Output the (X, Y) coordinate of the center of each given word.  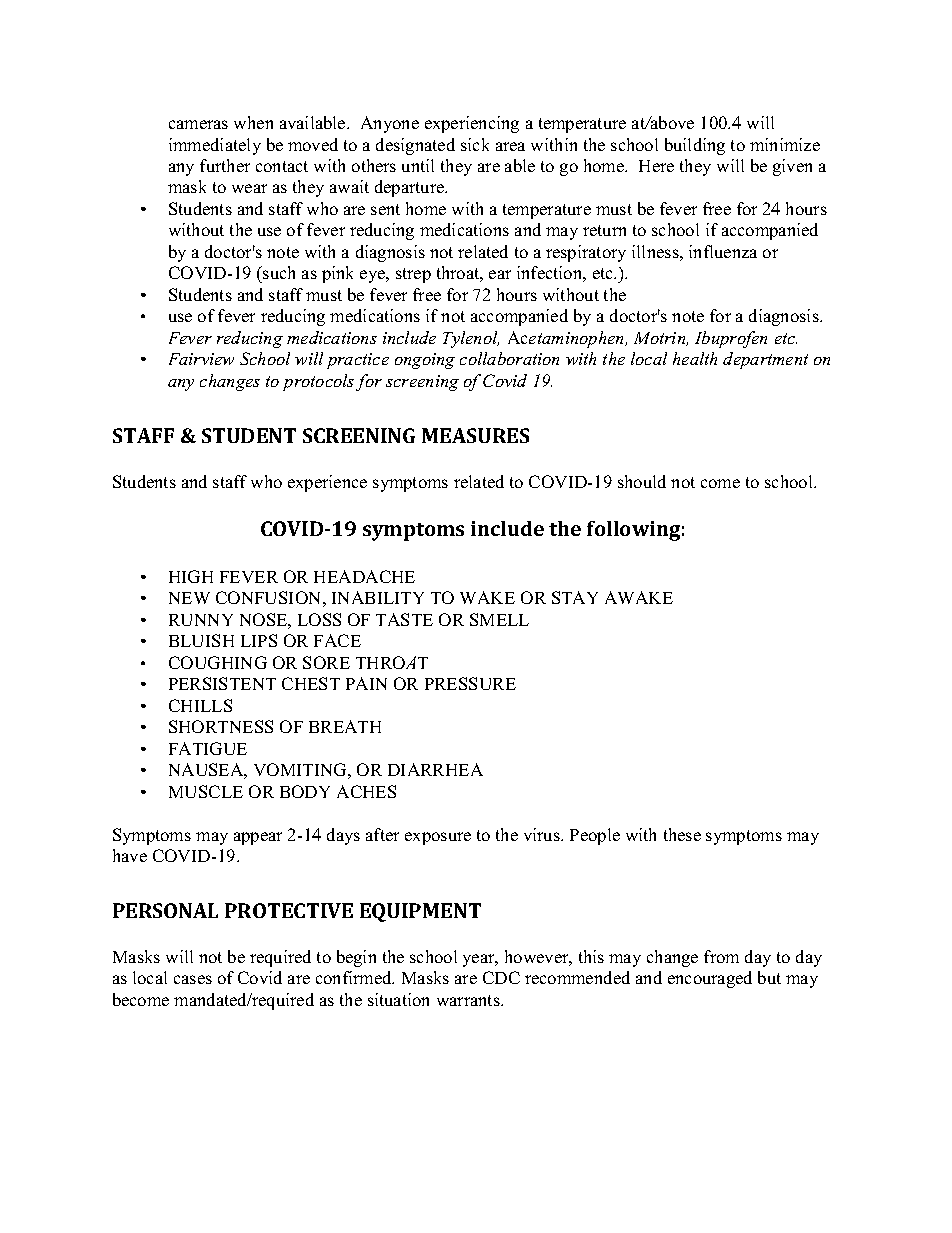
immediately (215, 146)
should (642, 481)
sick (475, 144)
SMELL (499, 619)
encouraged (710, 979)
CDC (501, 977)
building (695, 146)
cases (193, 979)
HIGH (191, 576)
